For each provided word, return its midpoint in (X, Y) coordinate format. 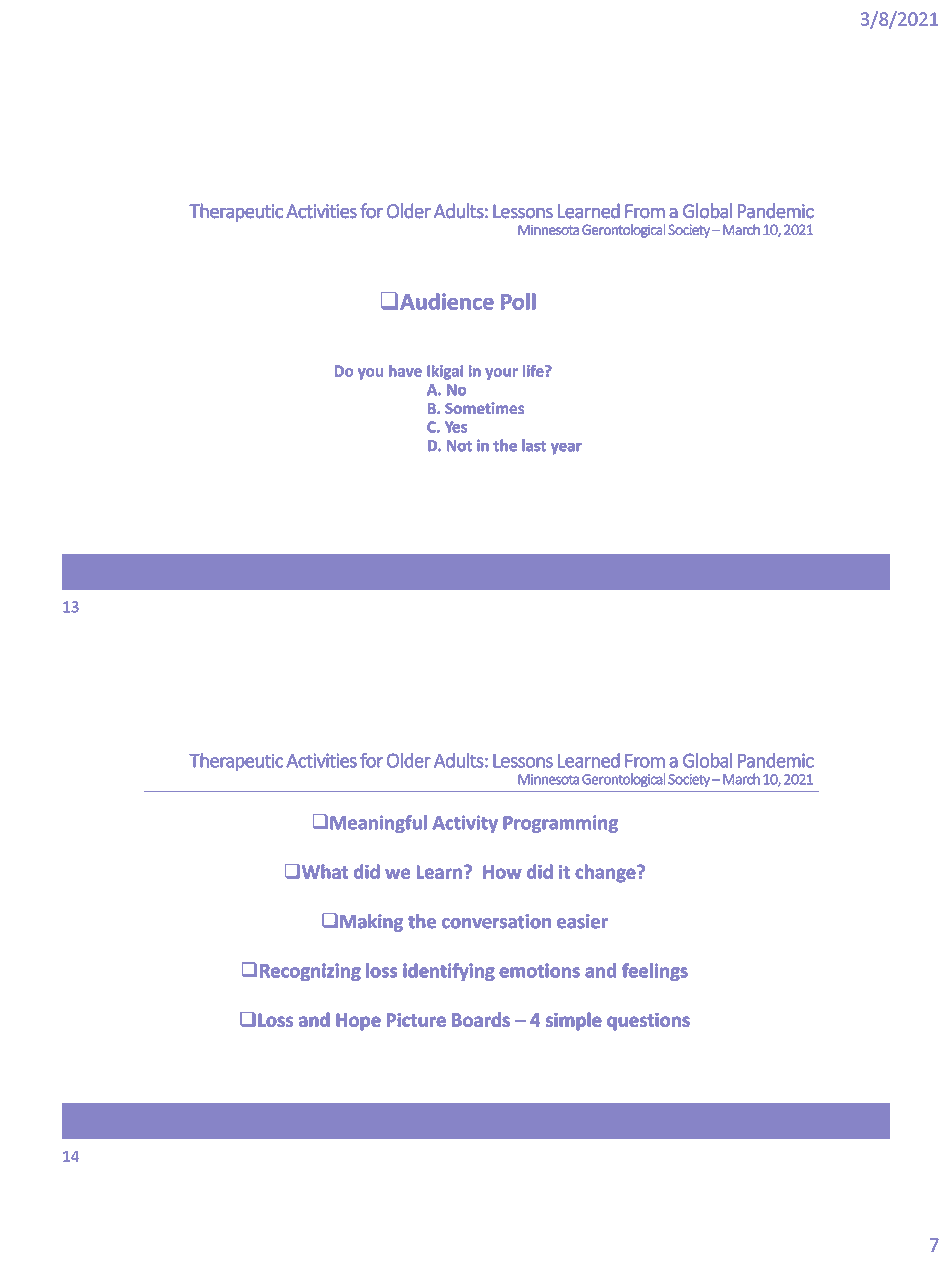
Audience (447, 301)
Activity (465, 824)
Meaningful (378, 824)
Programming (560, 824)
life (534, 371)
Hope (359, 1022)
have (405, 371)
